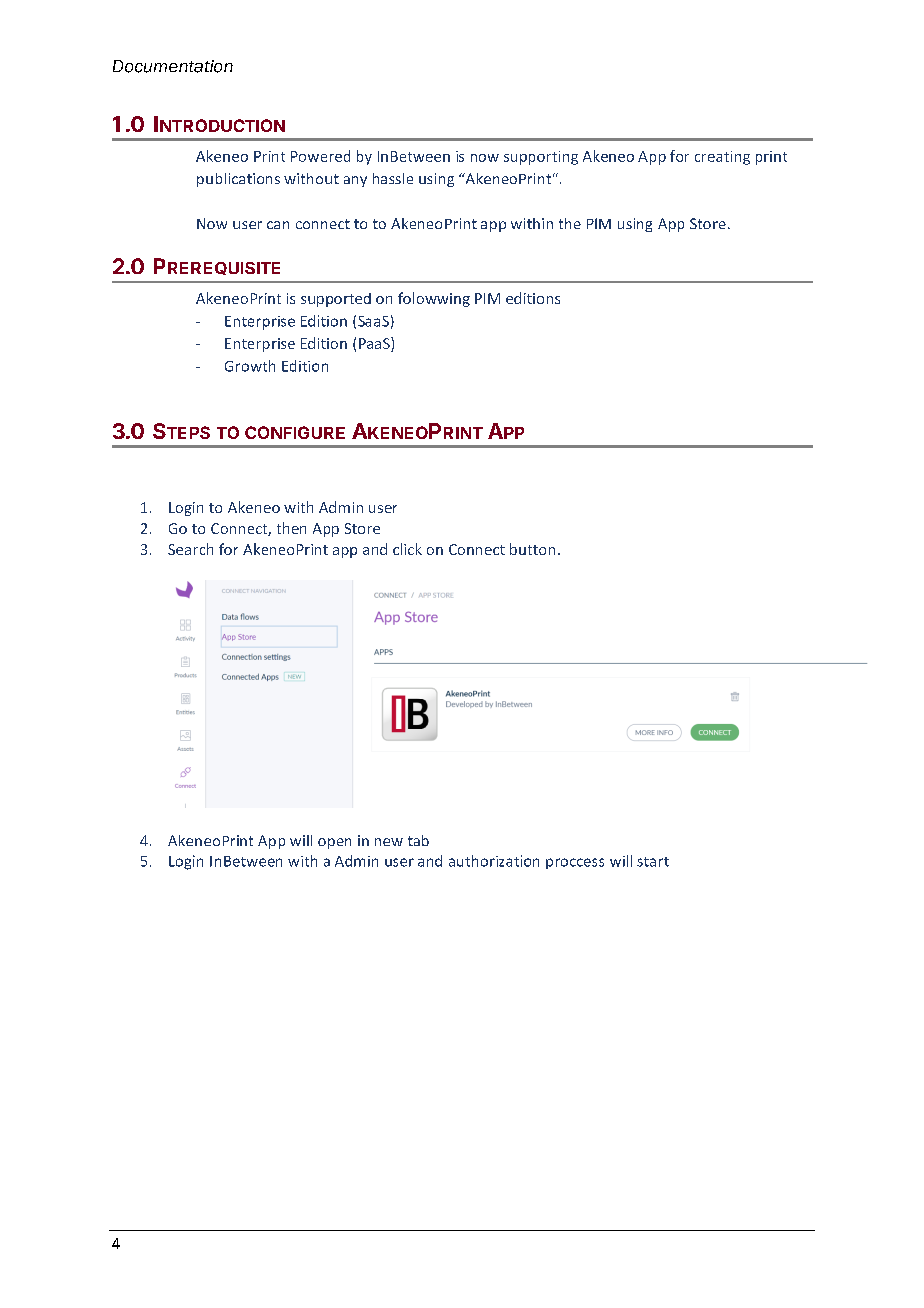 Image resolution: width=924 pixels, height=1308 pixels. What do you see at coordinates (173, 66) in the document?
I see `Documentation` at bounding box center [173, 66].
